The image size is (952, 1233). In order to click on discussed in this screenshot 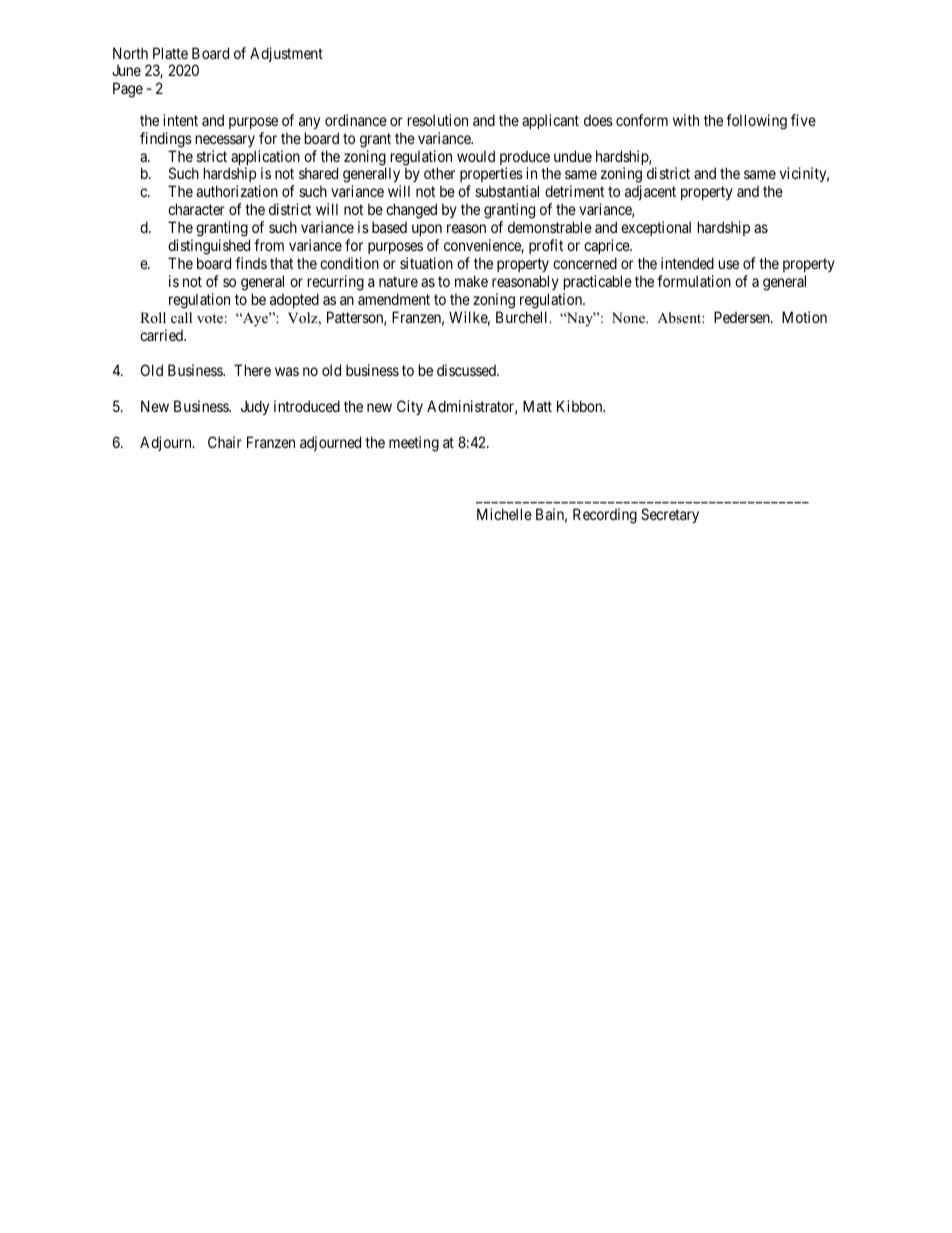, I will do `click(467, 370)`.
